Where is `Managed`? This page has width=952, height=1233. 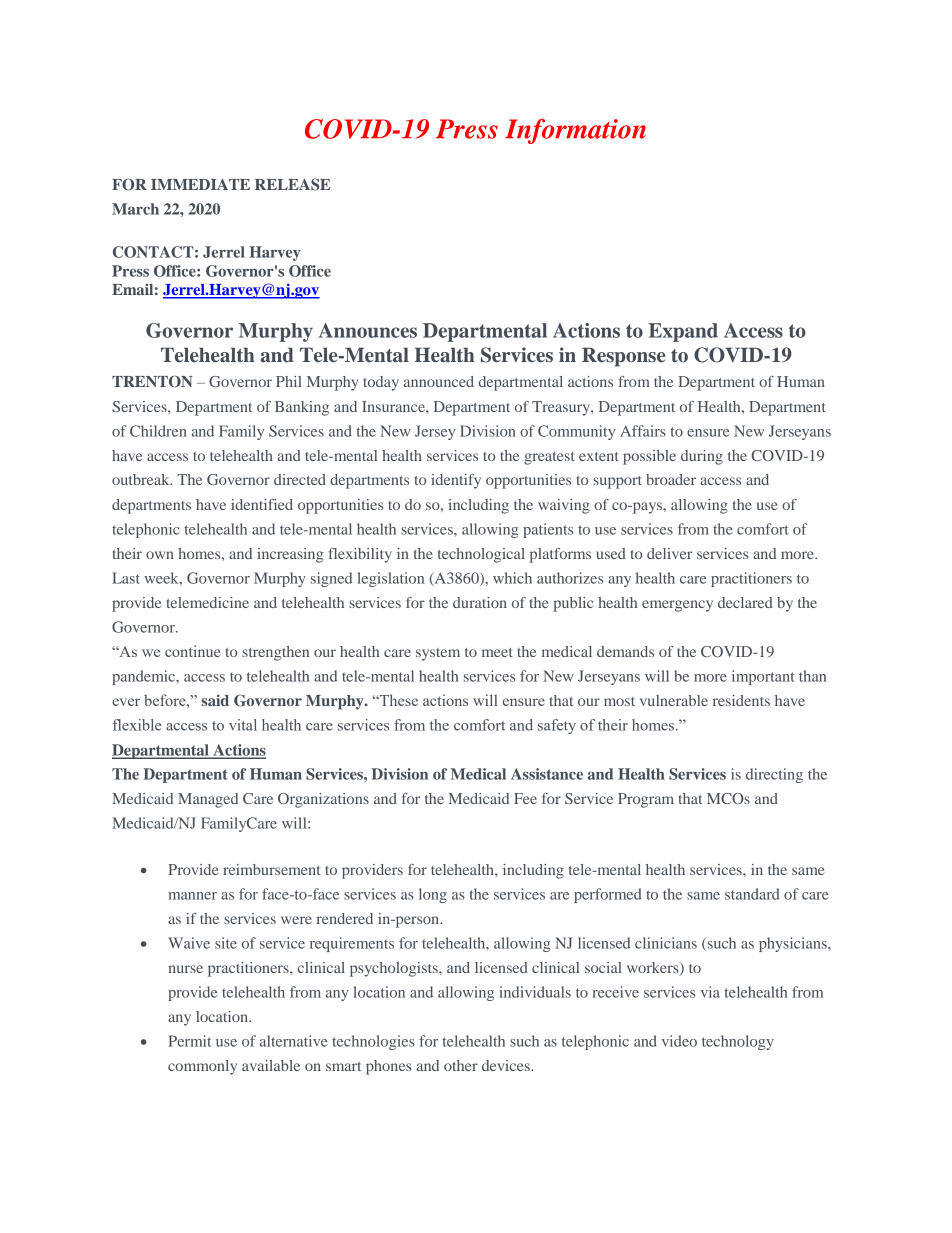
Managed is located at coordinates (208, 800).
